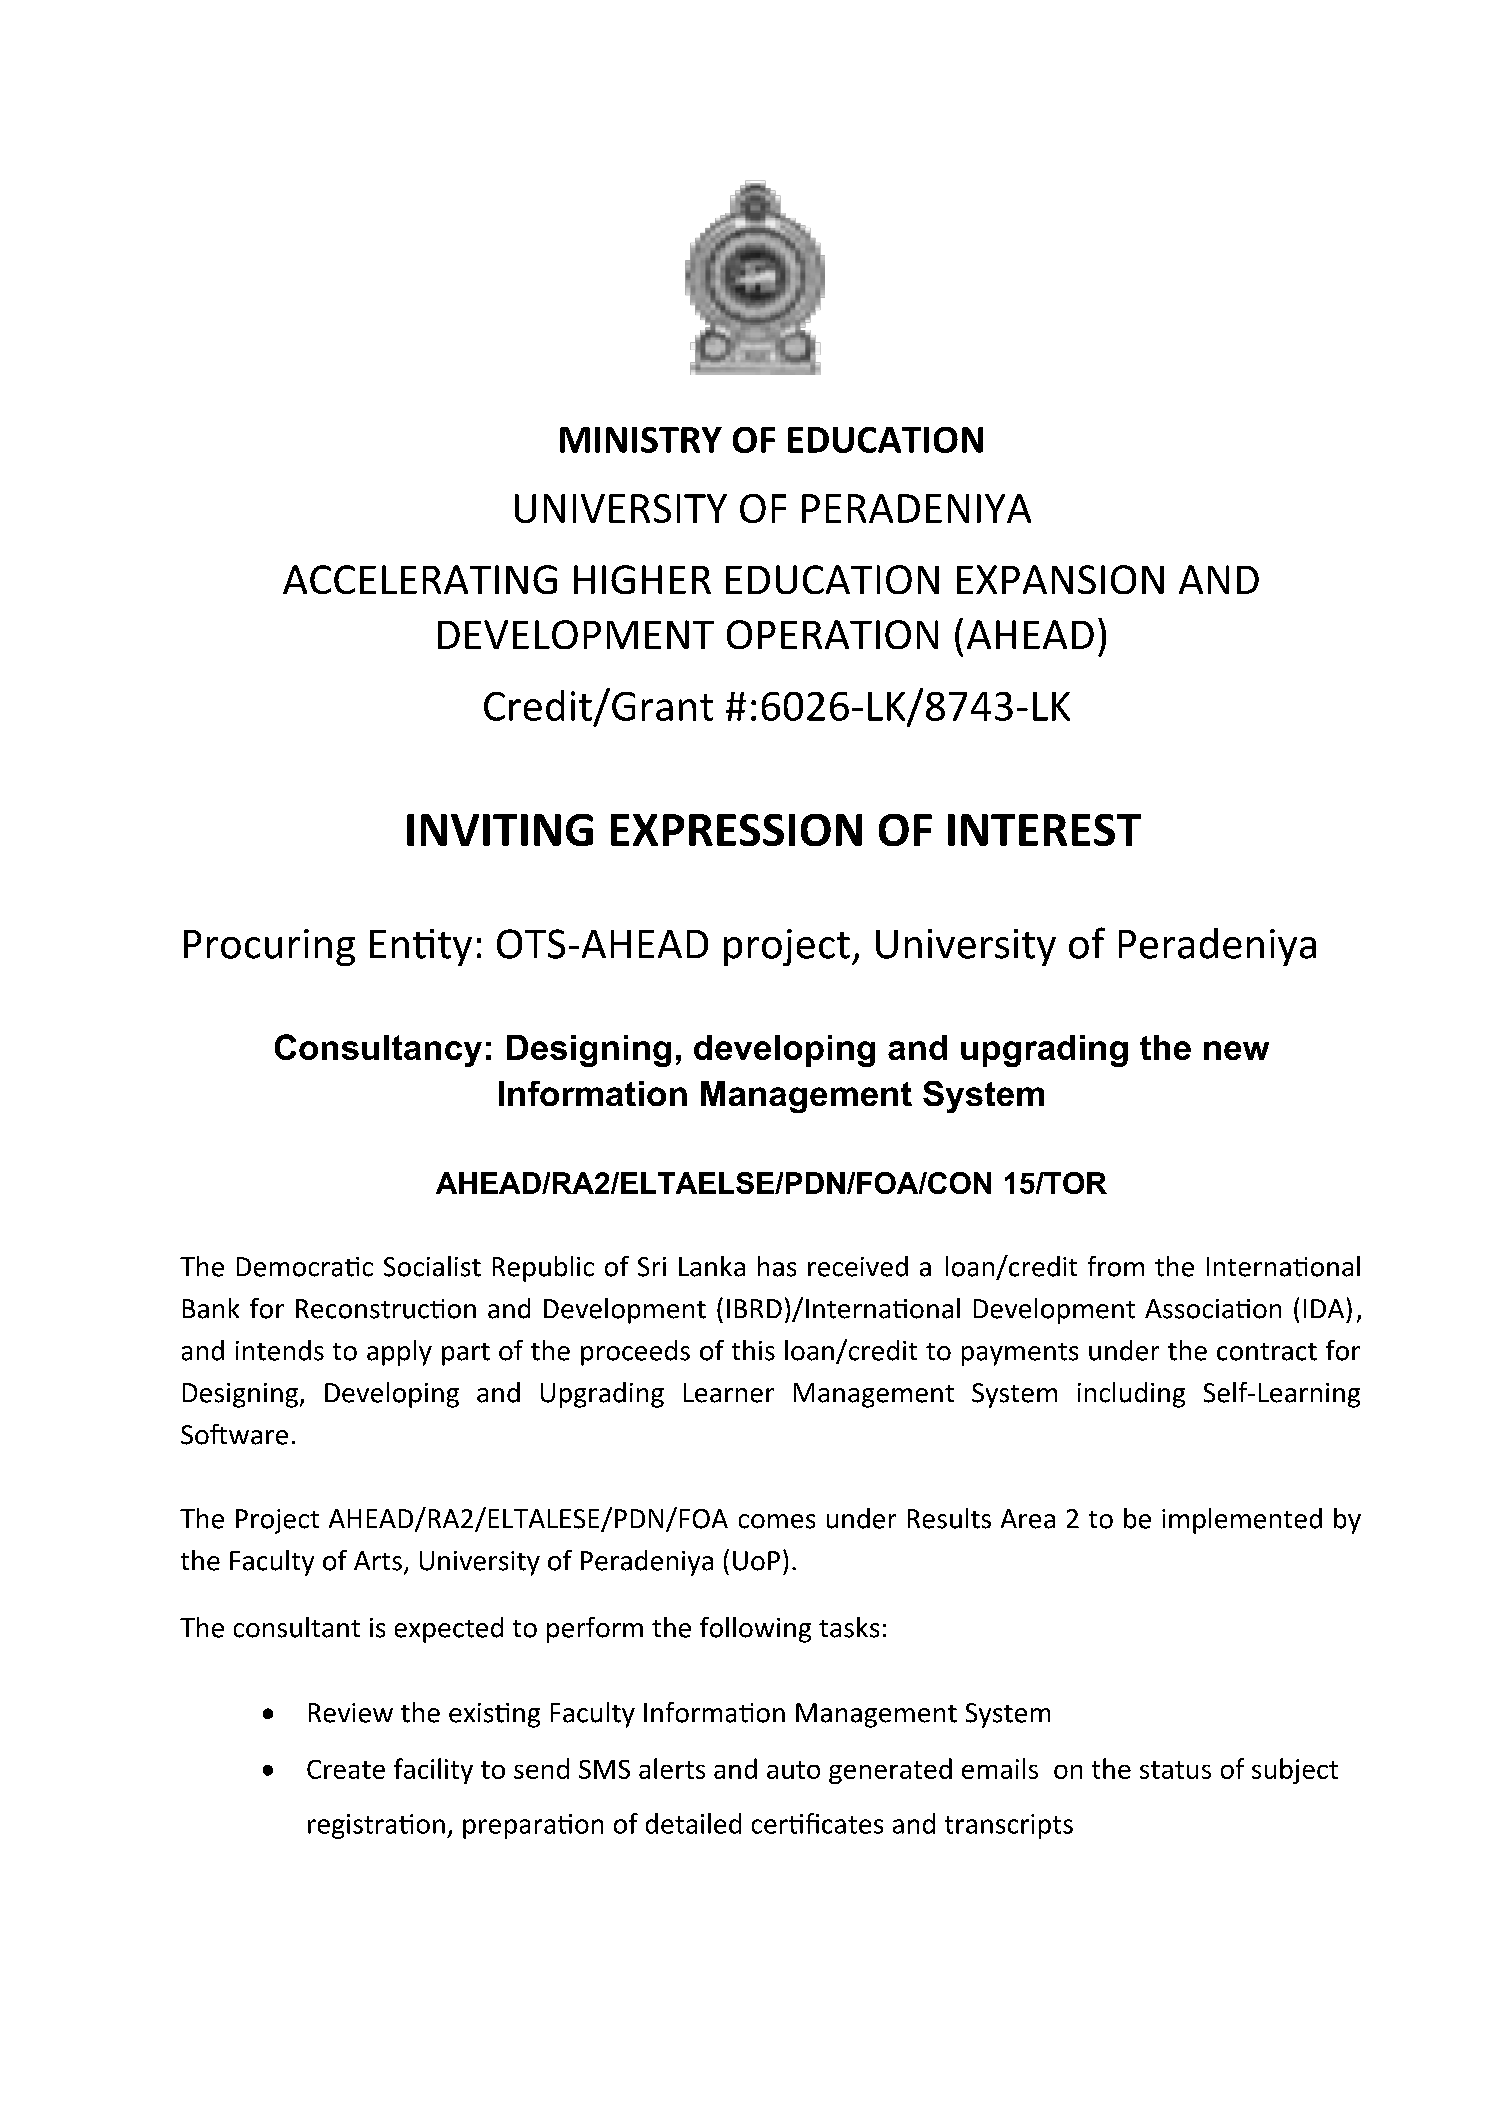 The image size is (1489, 2105). I want to click on INTEREST, so click(1044, 830).
